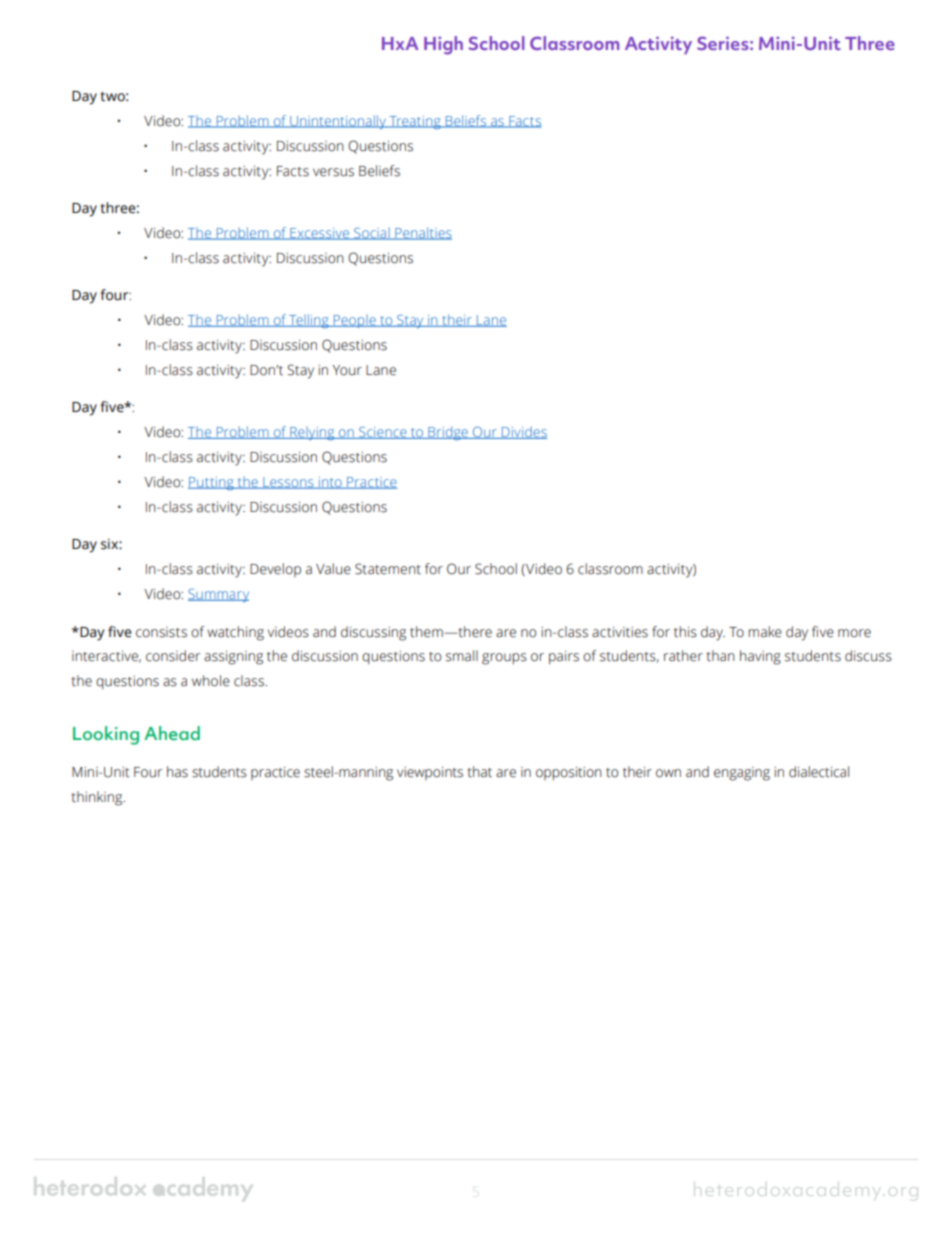 Image resolution: width=952 pixels, height=1233 pixels. What do you see at coordinates (443, 45) in the page?
I see `High` at bounding box center [443, 45].
